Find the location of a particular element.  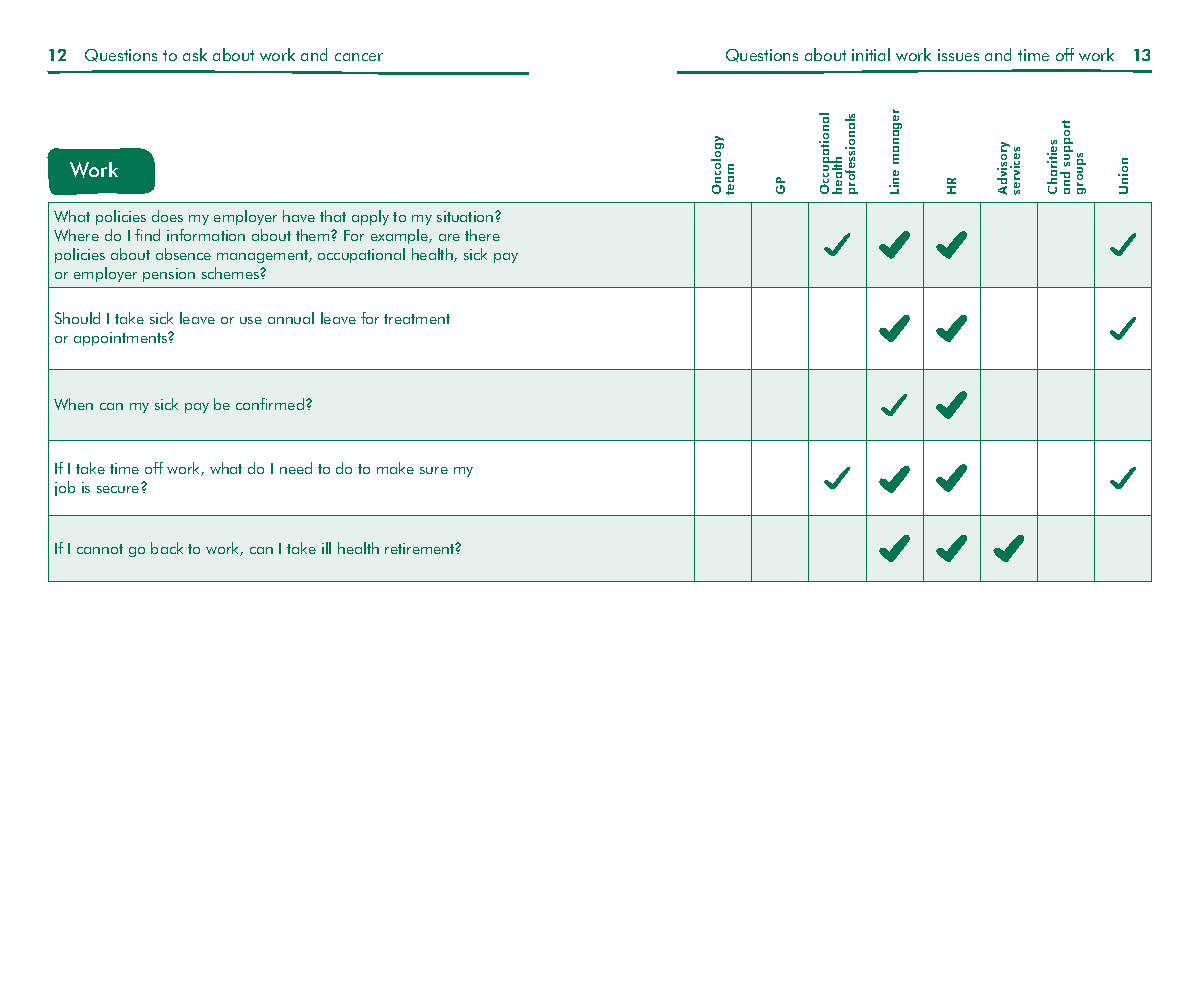

sure is located at coordinates (434, 470).
